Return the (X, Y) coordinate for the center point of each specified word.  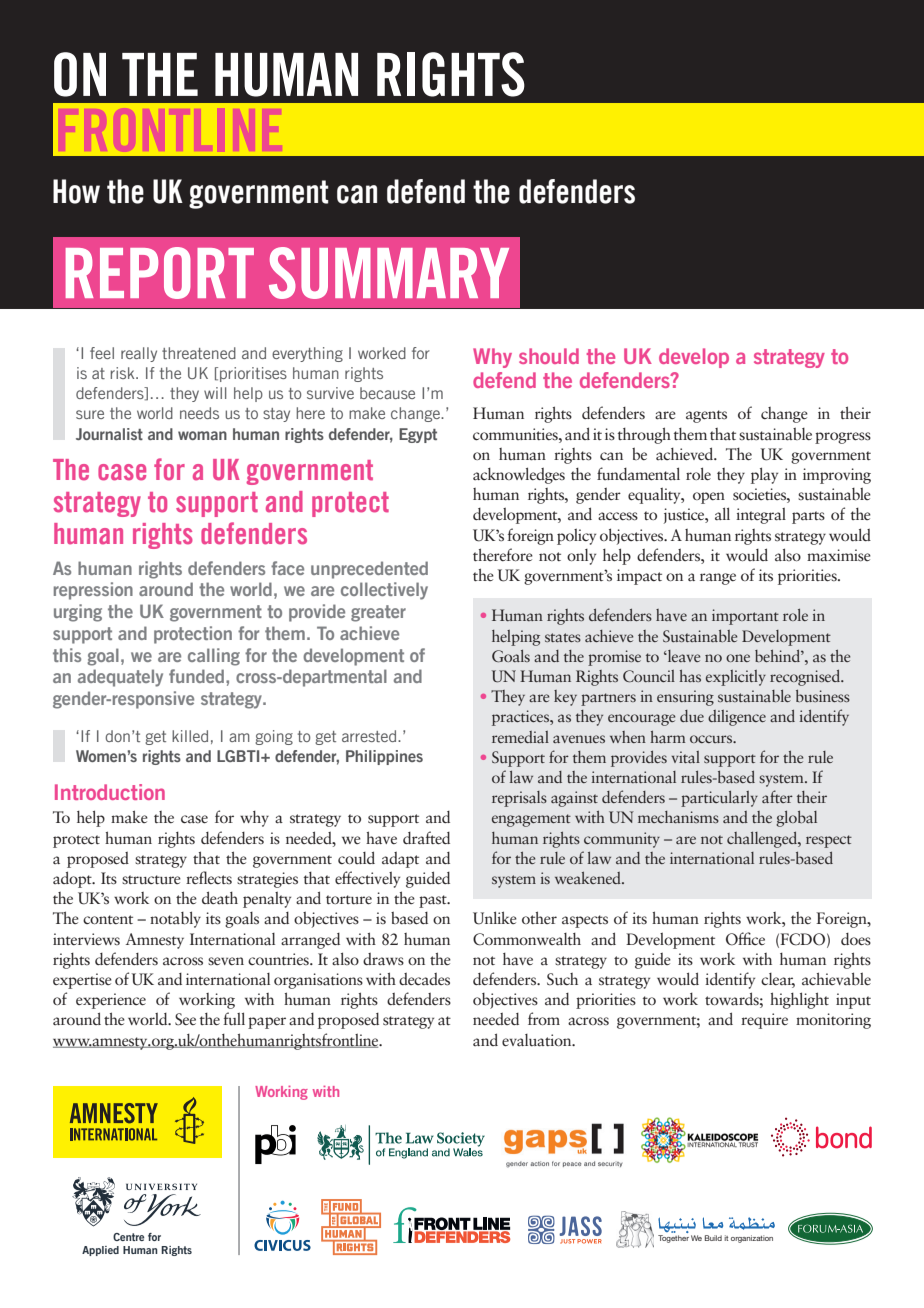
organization (752, 1239)
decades (424, 979)
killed (190, 736)
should (549, 356)
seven (226, 961)
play (764, 475)
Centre (128, 1237)
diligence (737, 718)
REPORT (160, 273)
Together (673, 1237)
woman (202, 435)
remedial (520, 737)
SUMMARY (389, 273)
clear (778, 980)
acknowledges (519, 475)
